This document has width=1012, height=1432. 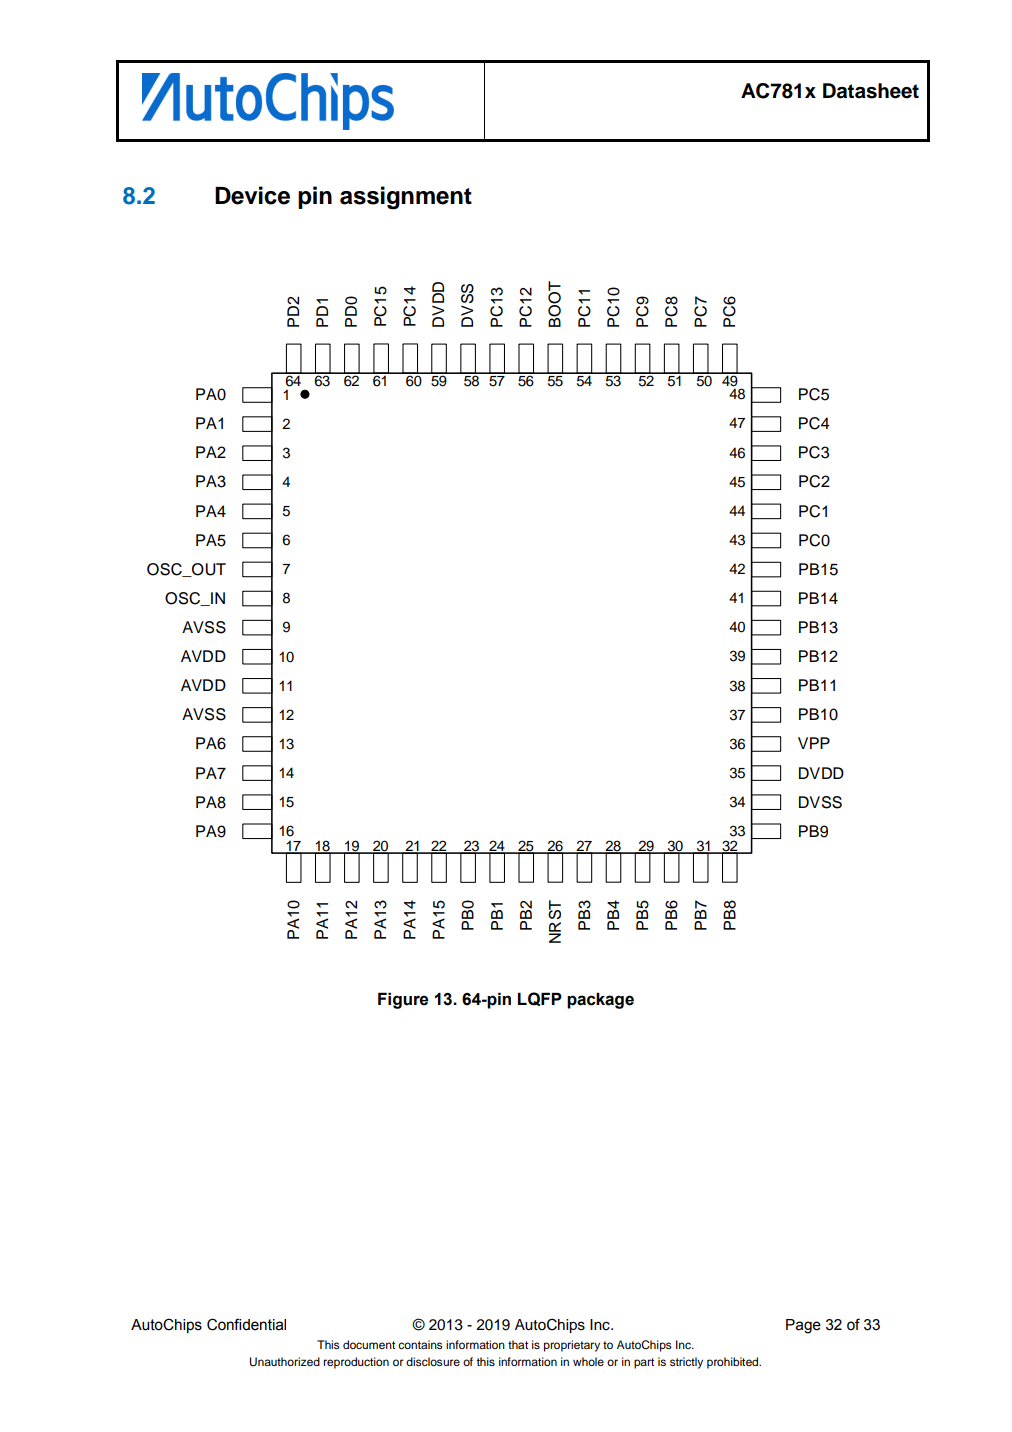 What do you see at coordinates (369, 1344) in the document?
I see `document` at bounding box center [369, 1344].
